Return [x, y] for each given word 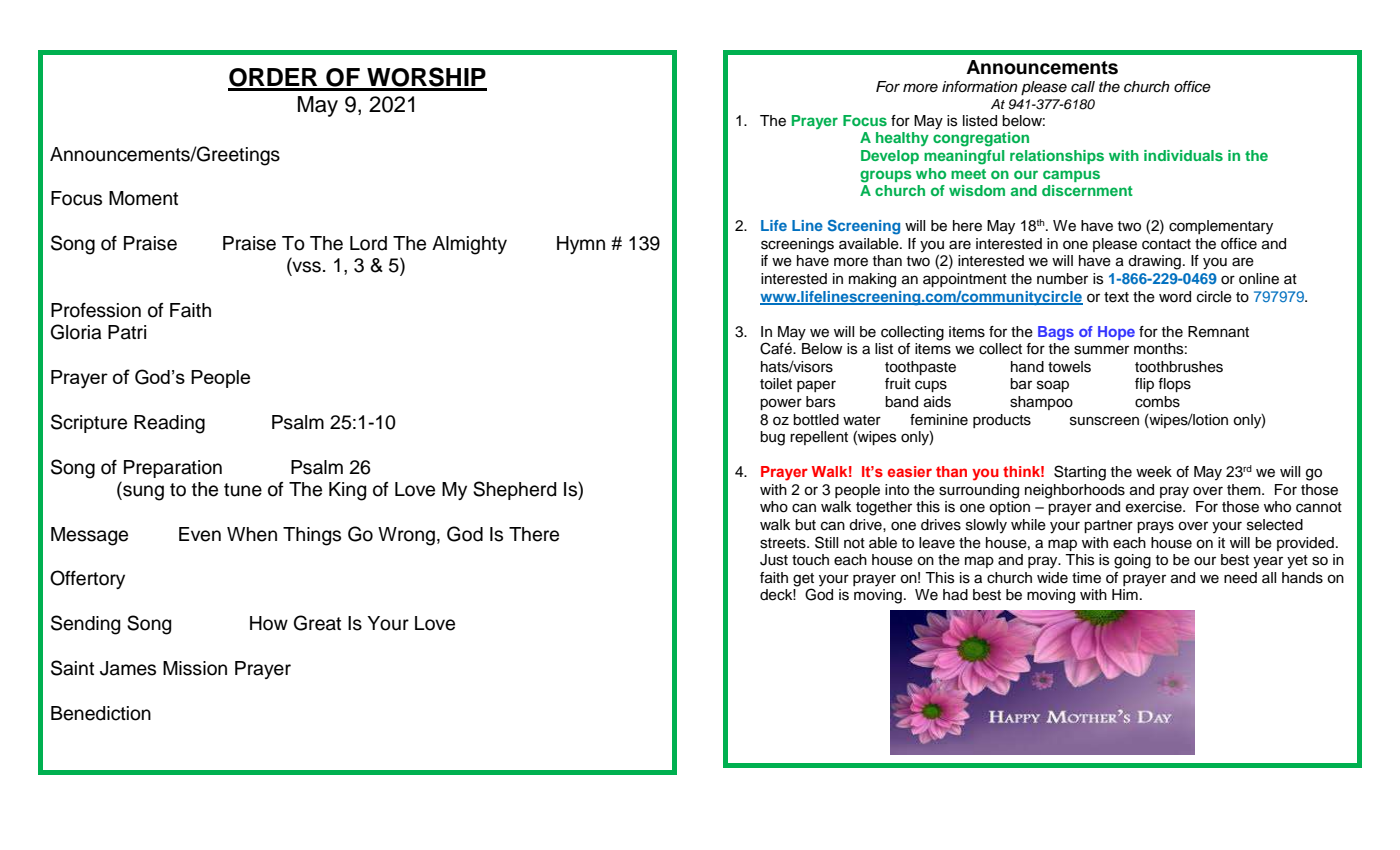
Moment [143, 198]
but [805, 525]
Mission [195, 668]
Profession [96, 310]
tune [243, 490]
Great [317, 623]
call [1083, 87]
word [1175, 297]
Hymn [581, 245]
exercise [1155, 507]
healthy [902, 139]
